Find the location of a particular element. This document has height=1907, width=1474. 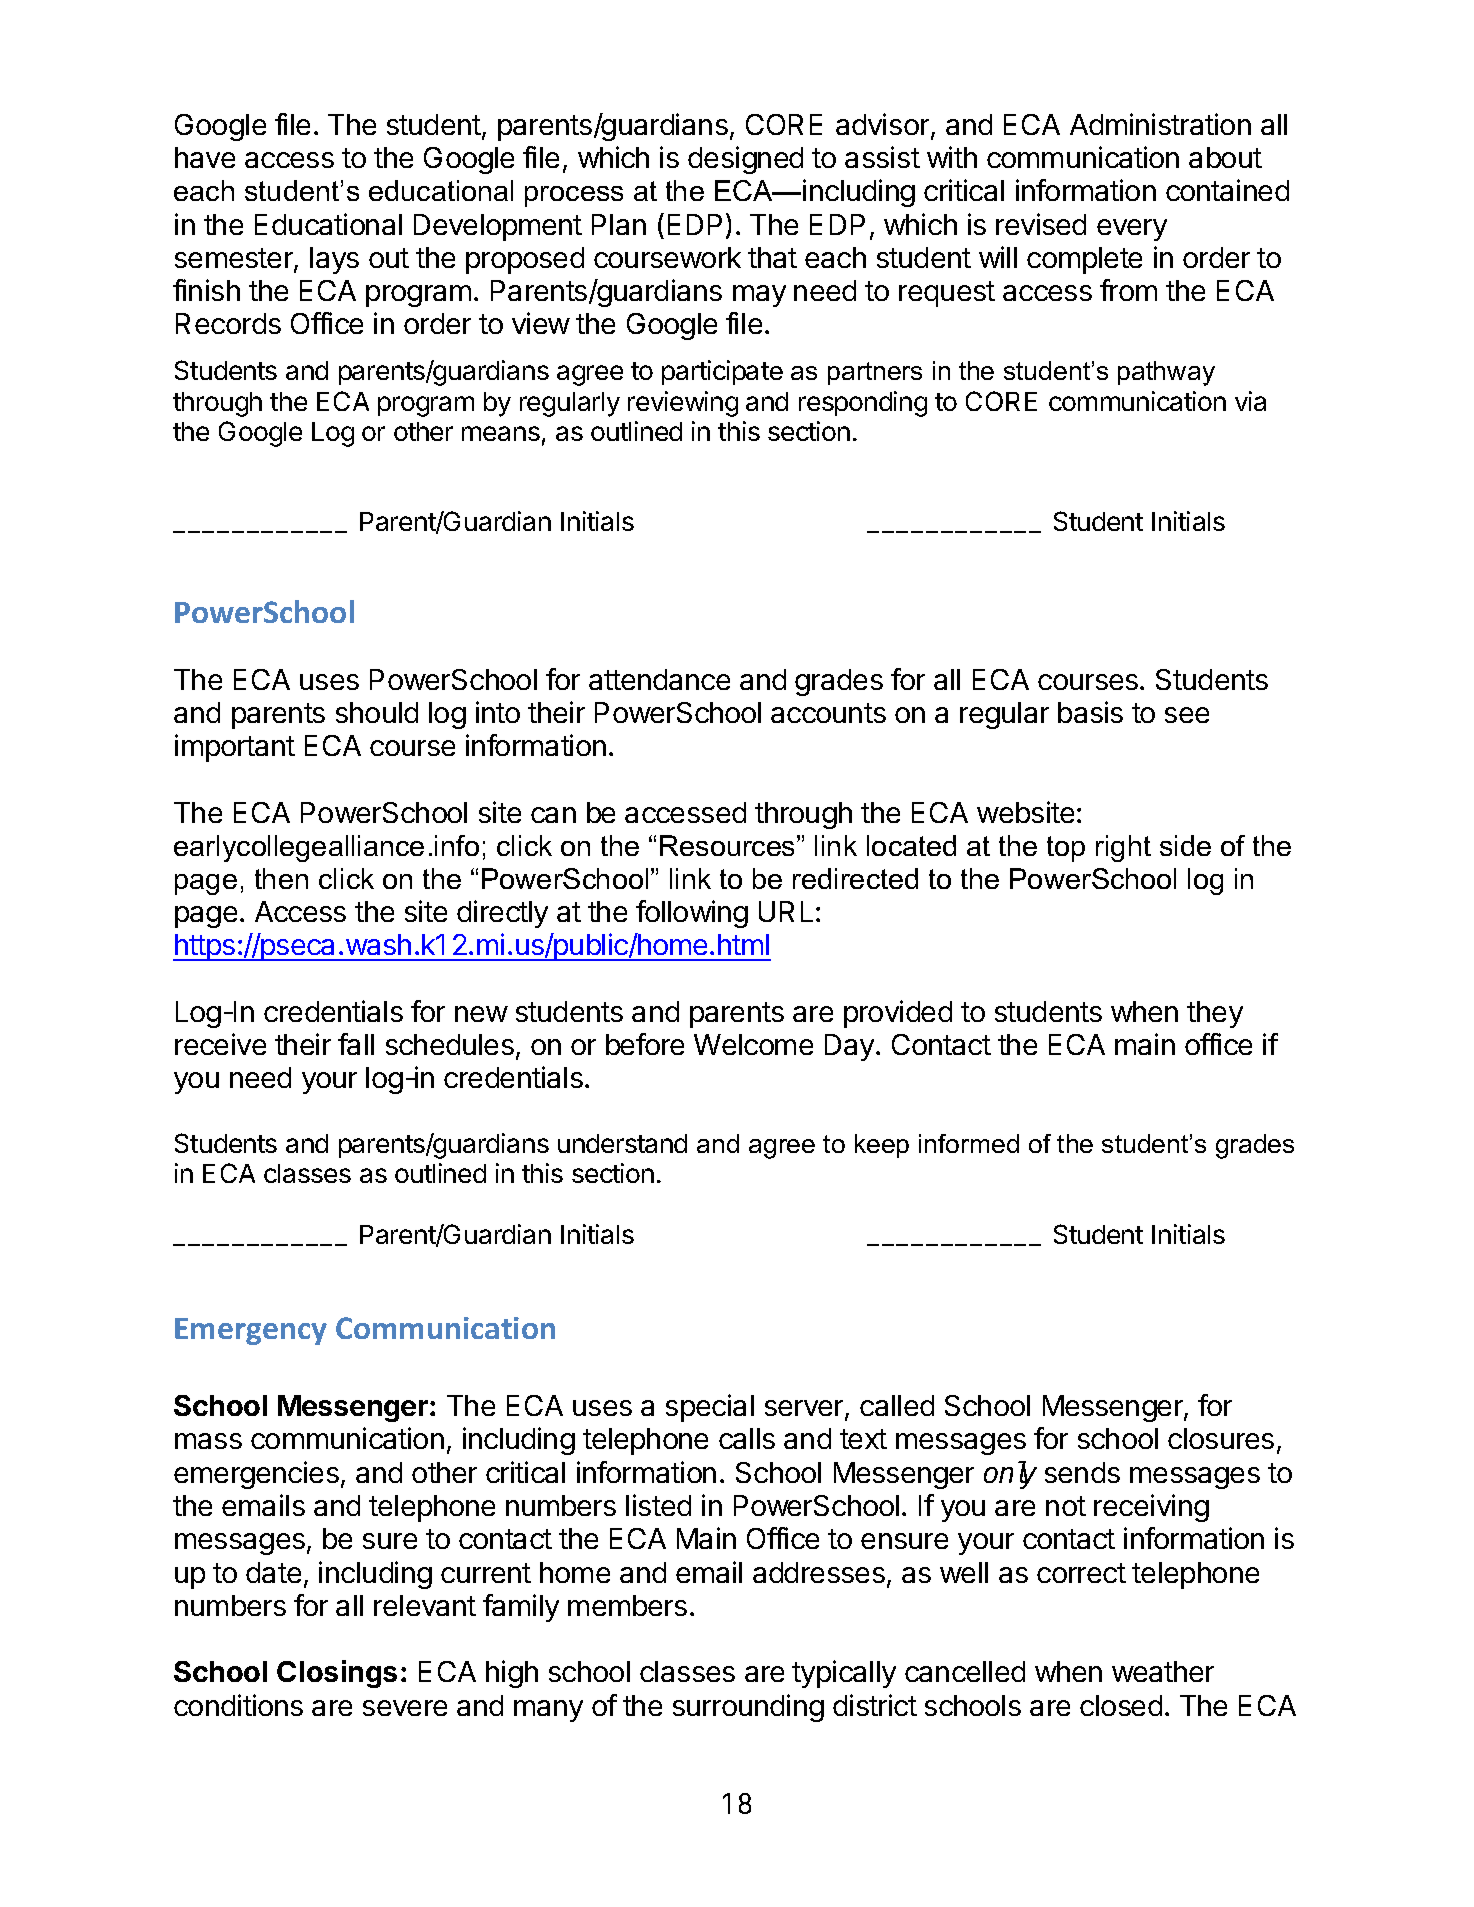

fall is located at coordinates (356, 1044).
